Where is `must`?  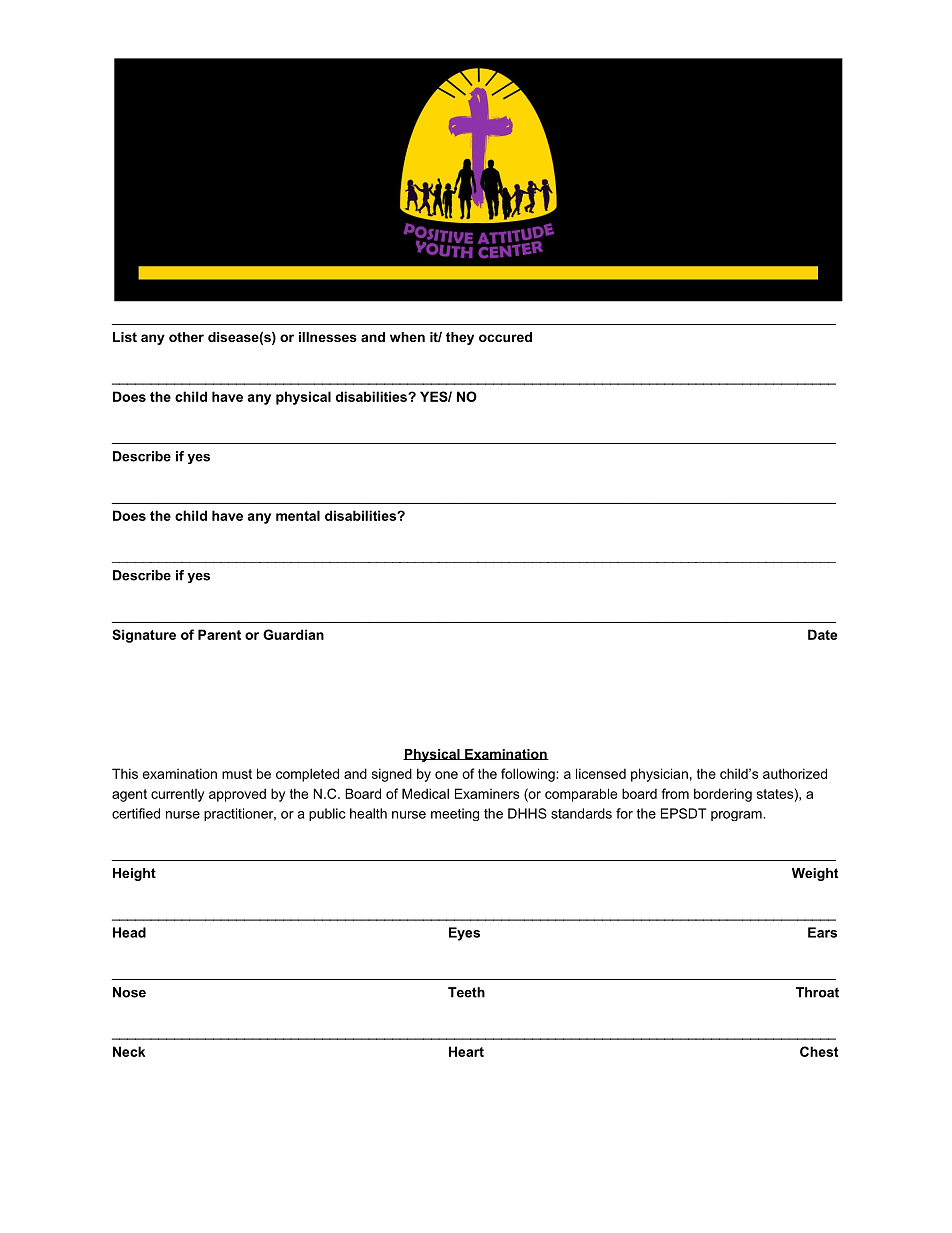 must is located at coordinates (237, 774).
